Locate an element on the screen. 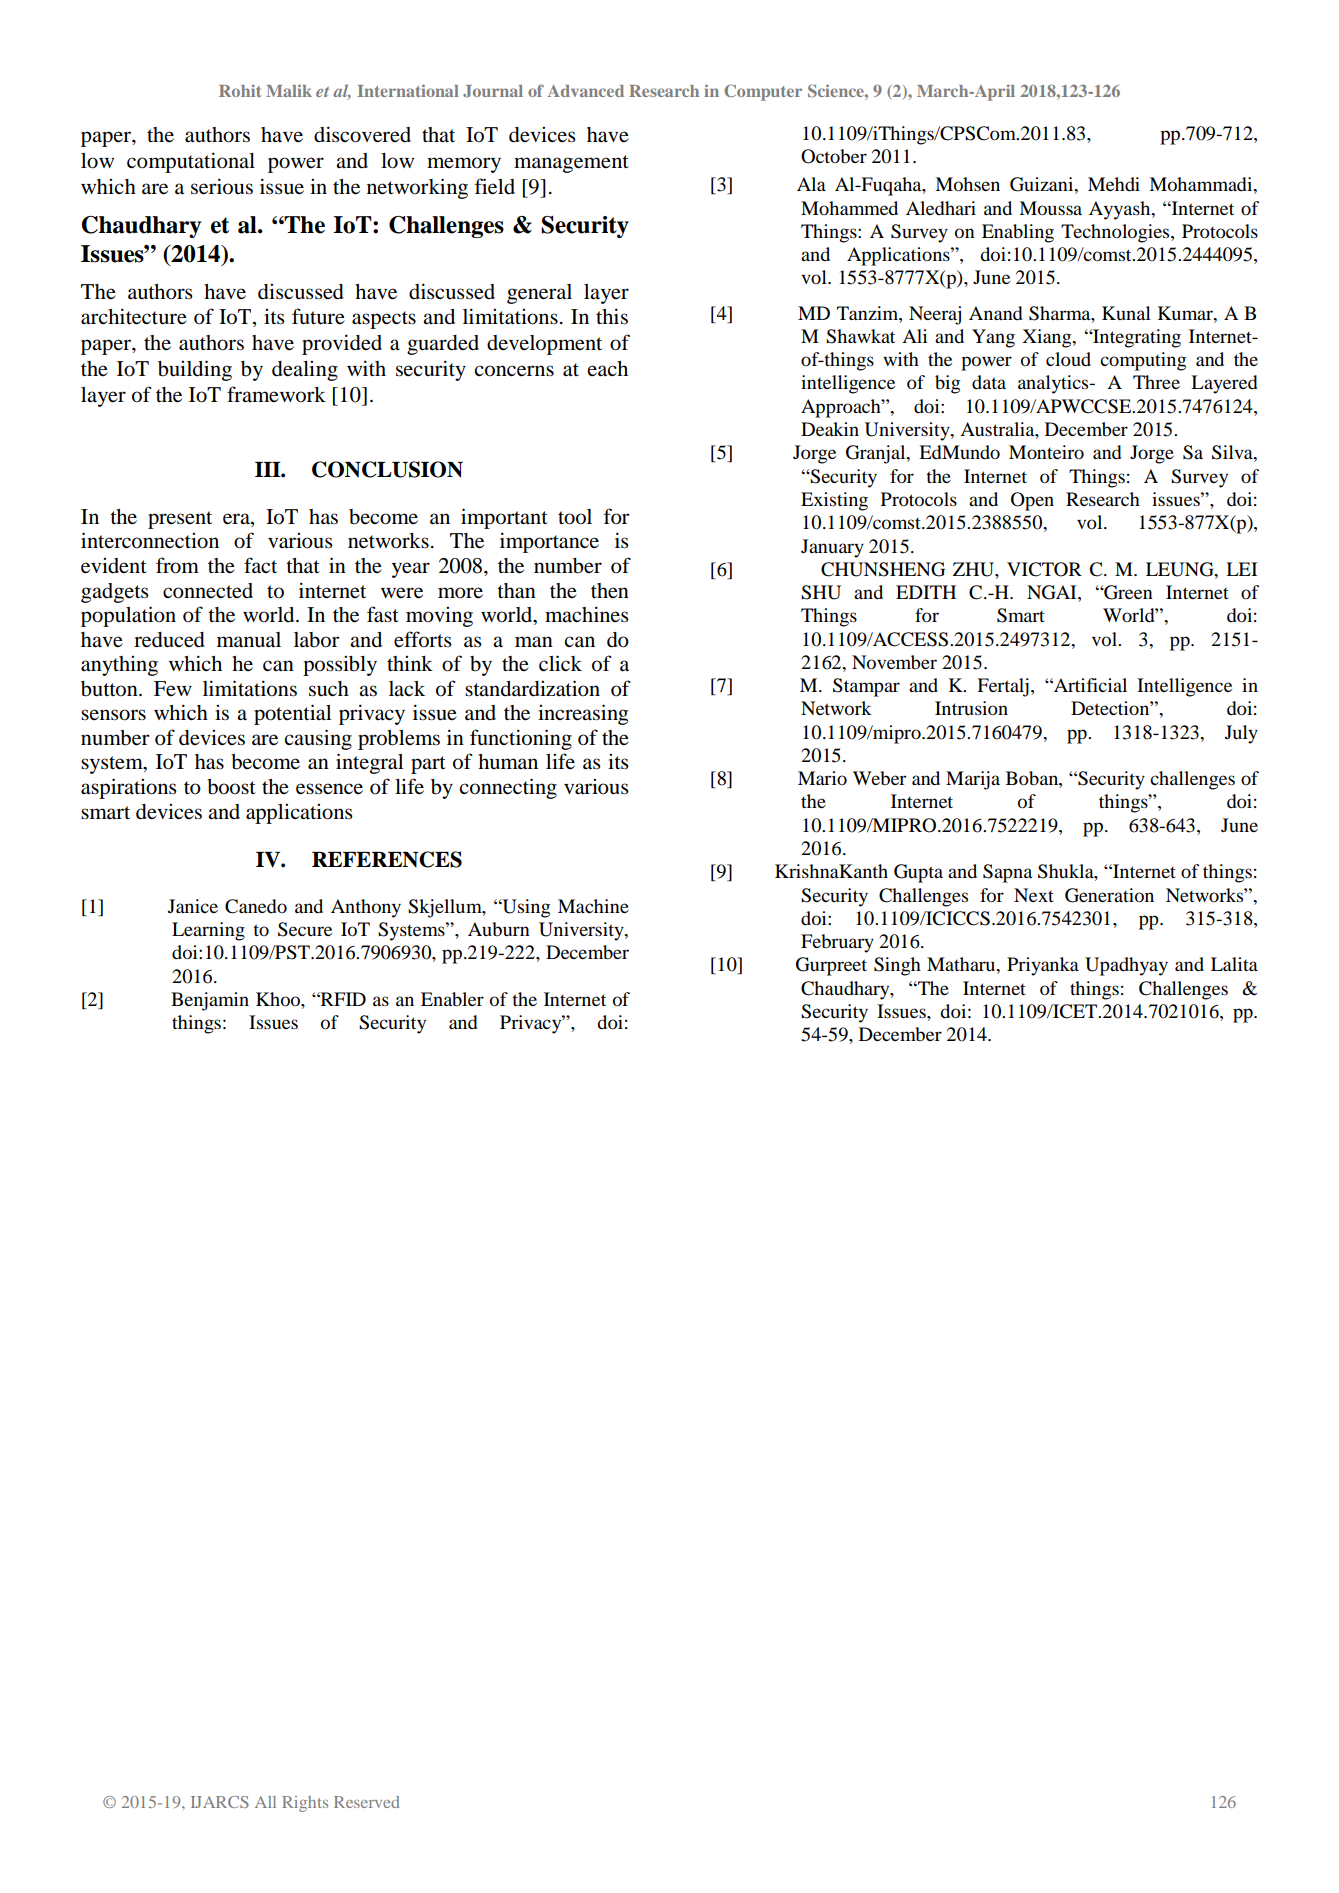 This screenshot has height=1893, width=1339. Mehdi is located at coordinates (1114, 184).
